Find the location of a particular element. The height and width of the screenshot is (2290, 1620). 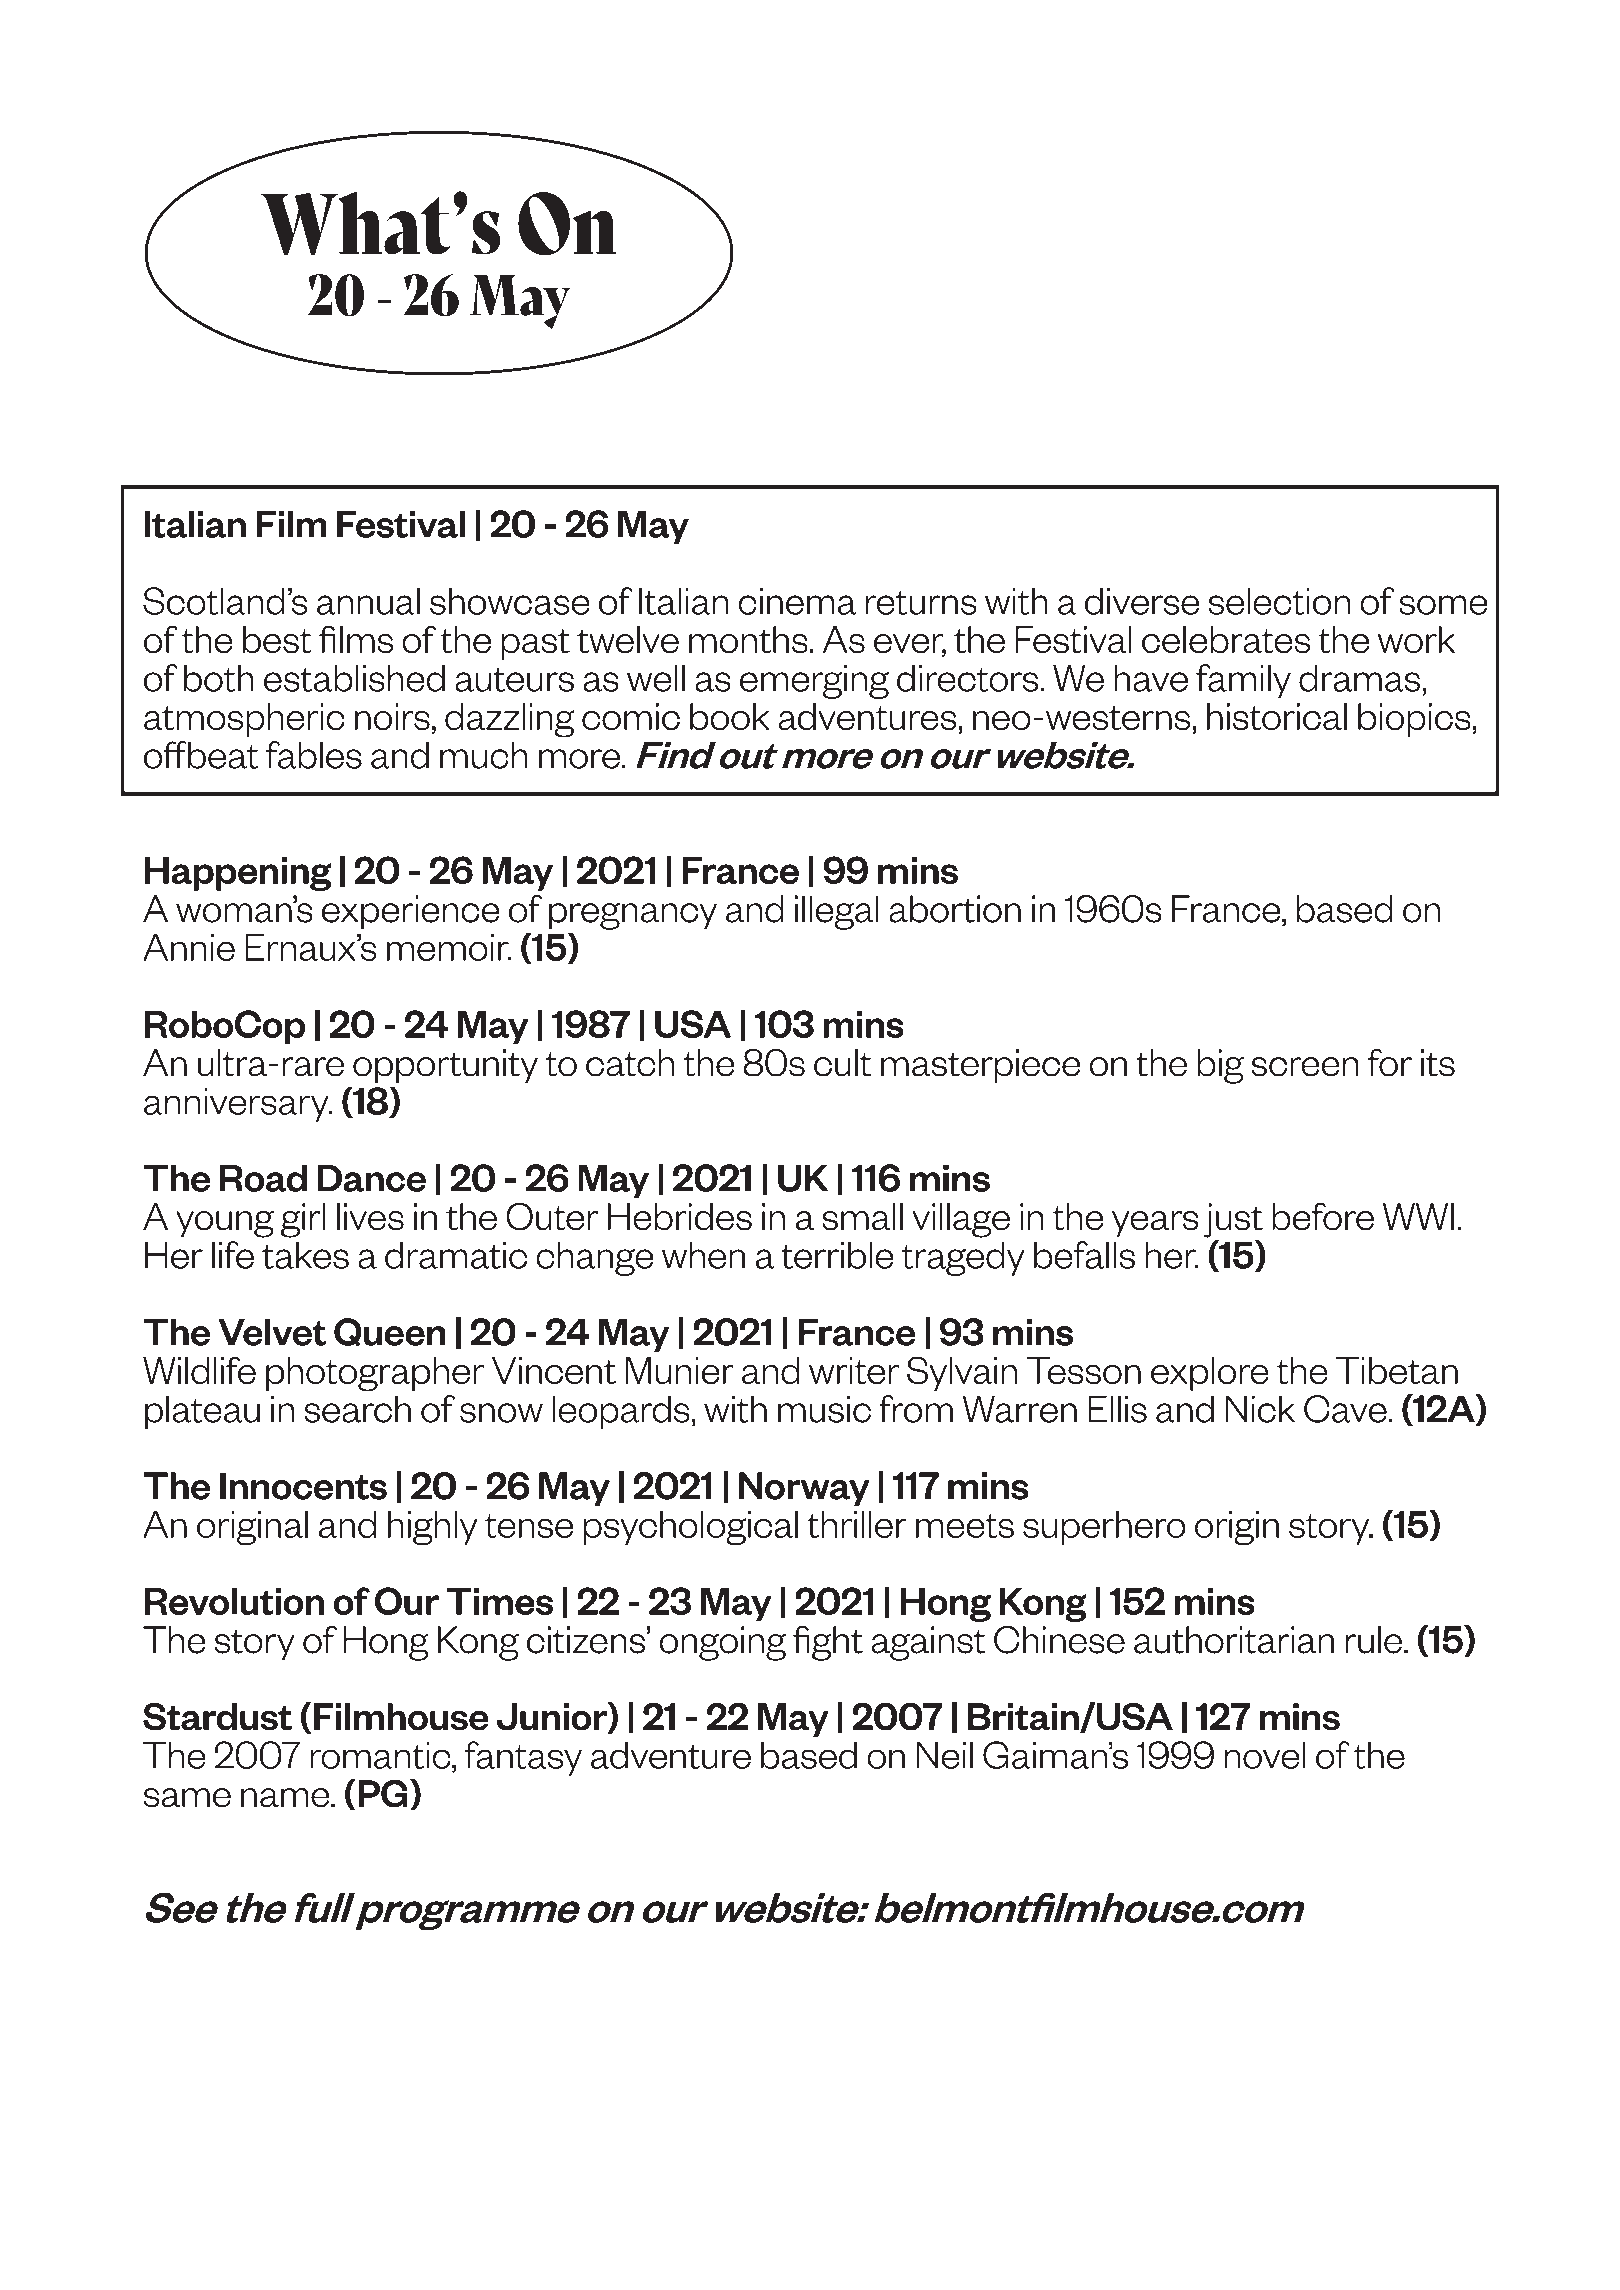

small is located at coordinates (862, 1217).
